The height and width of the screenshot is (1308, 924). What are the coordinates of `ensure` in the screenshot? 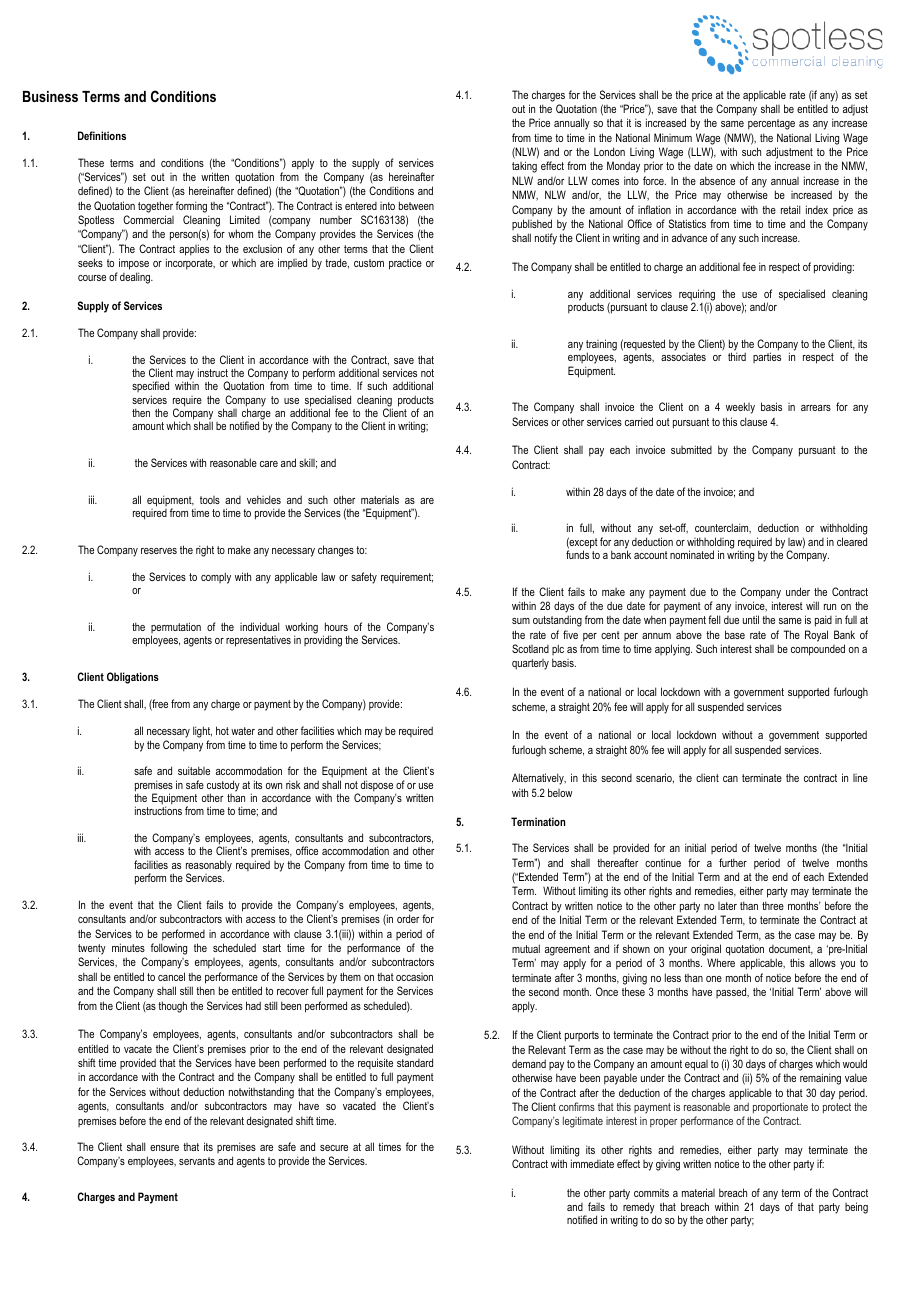 It's located at (164, 1148).
